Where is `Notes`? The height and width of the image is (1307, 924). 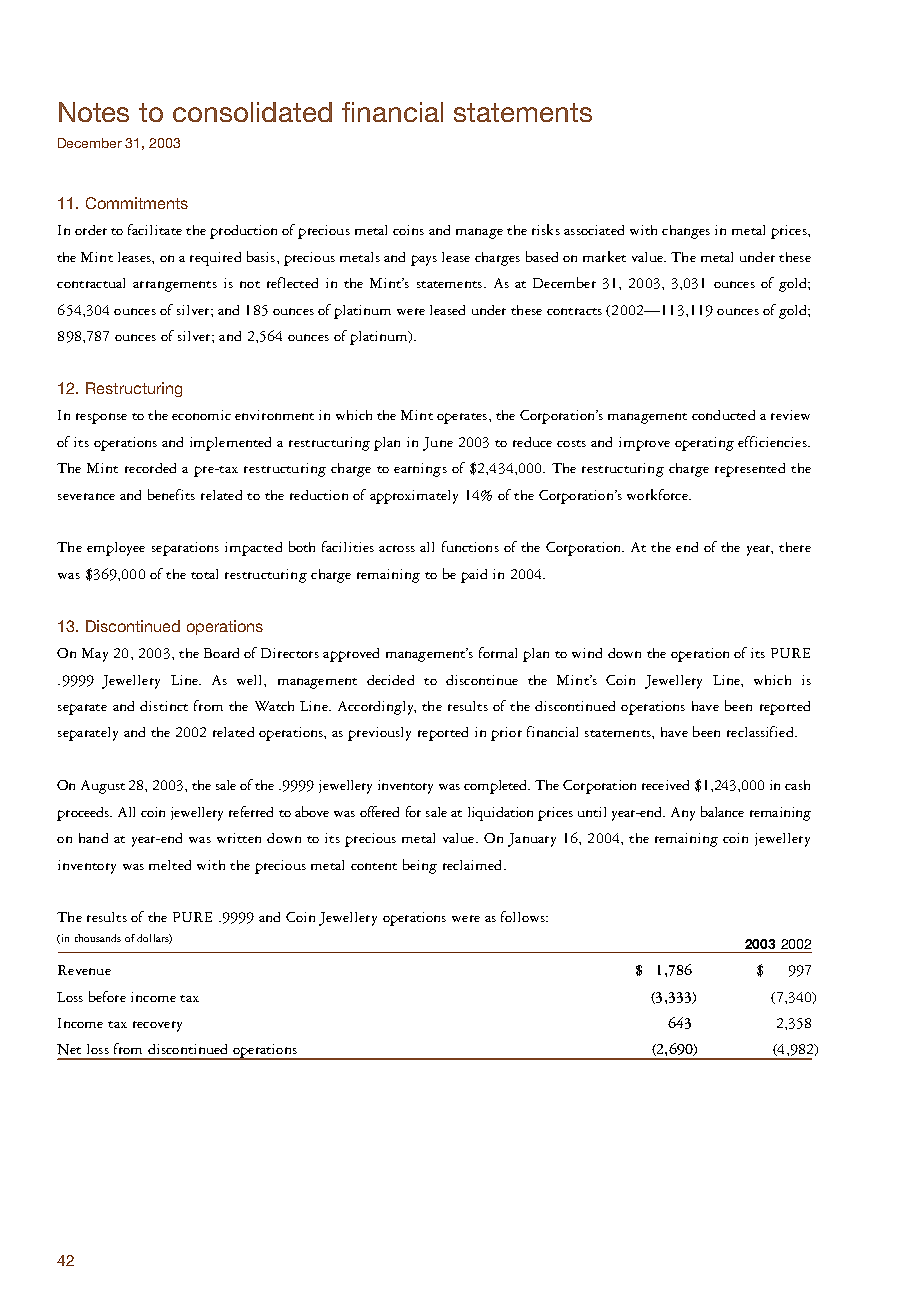 Notes is located at coordinates (94, 112).
